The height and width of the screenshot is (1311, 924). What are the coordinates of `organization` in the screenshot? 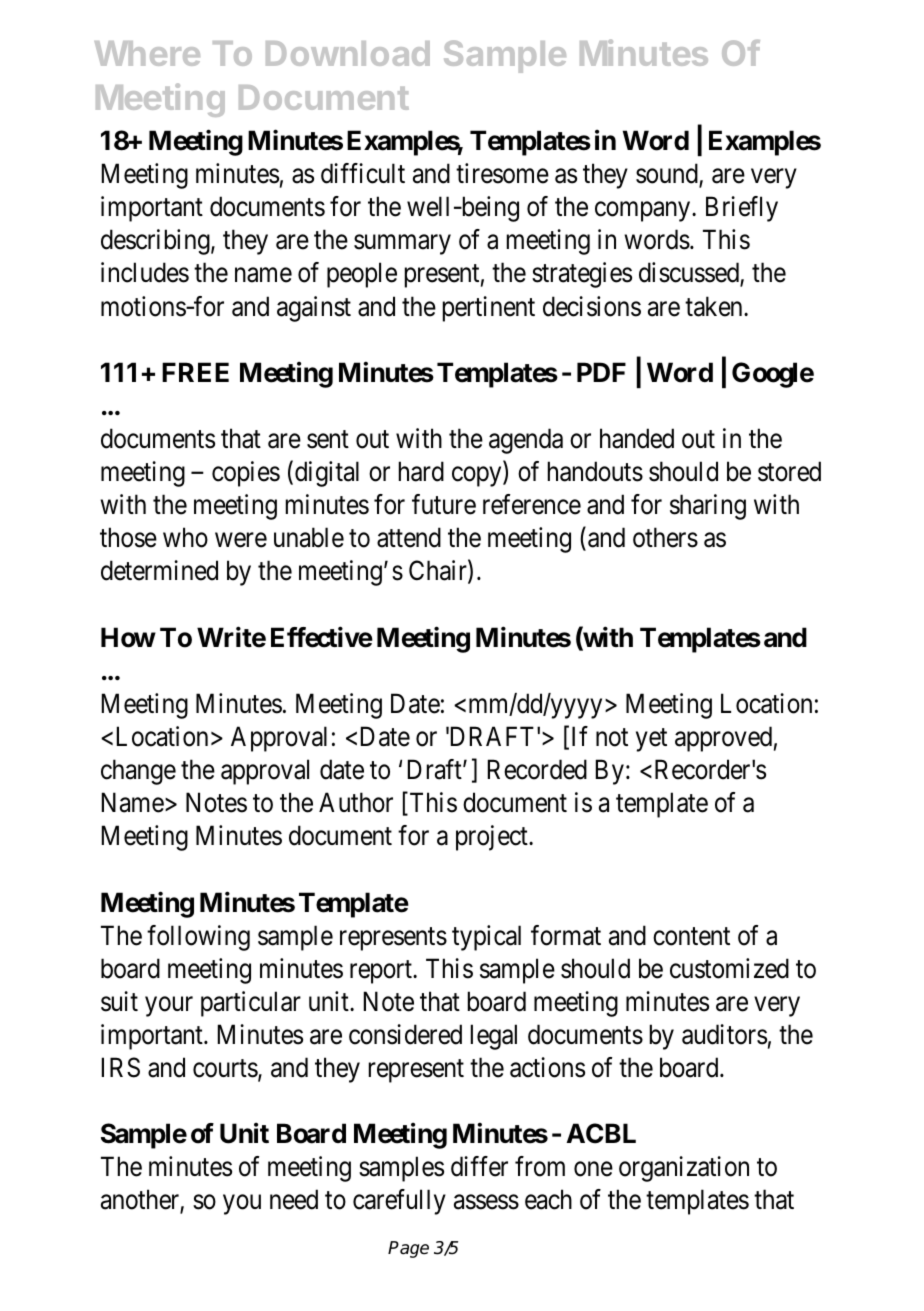 It's located at (684, 1169).
